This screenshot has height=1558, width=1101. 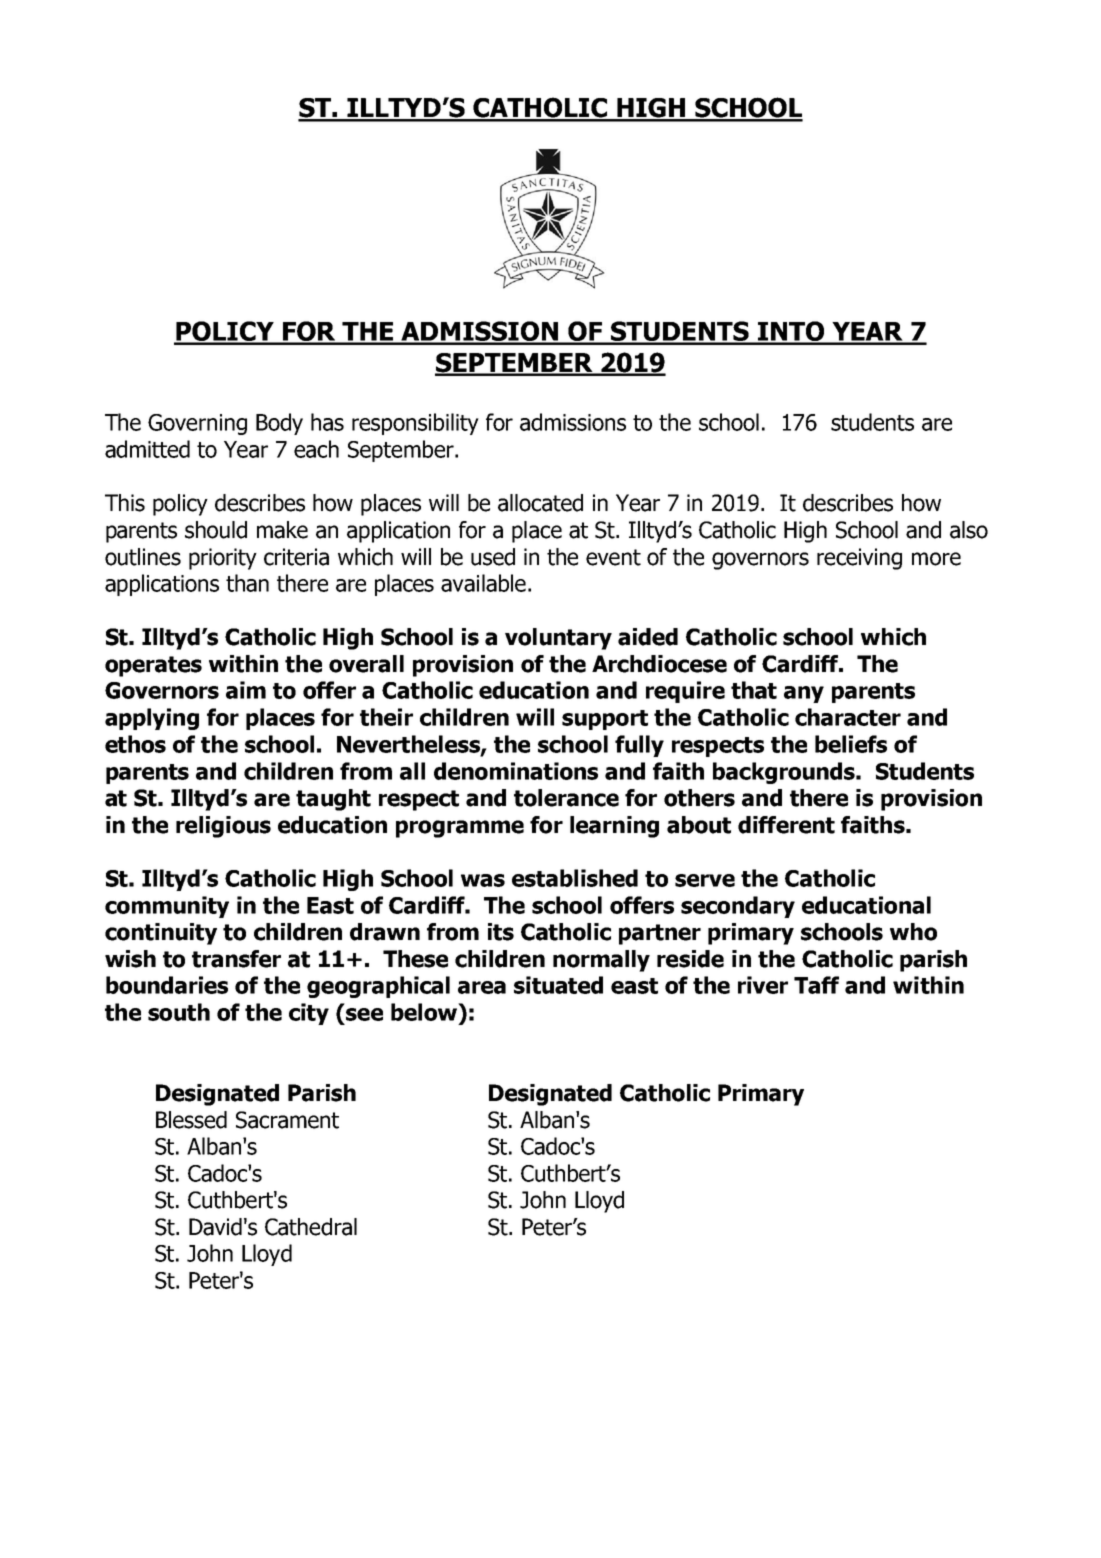 What do you see at coordinates (216, 530) in the screenshot?
I see `should` at bounding box center [216, 530].
